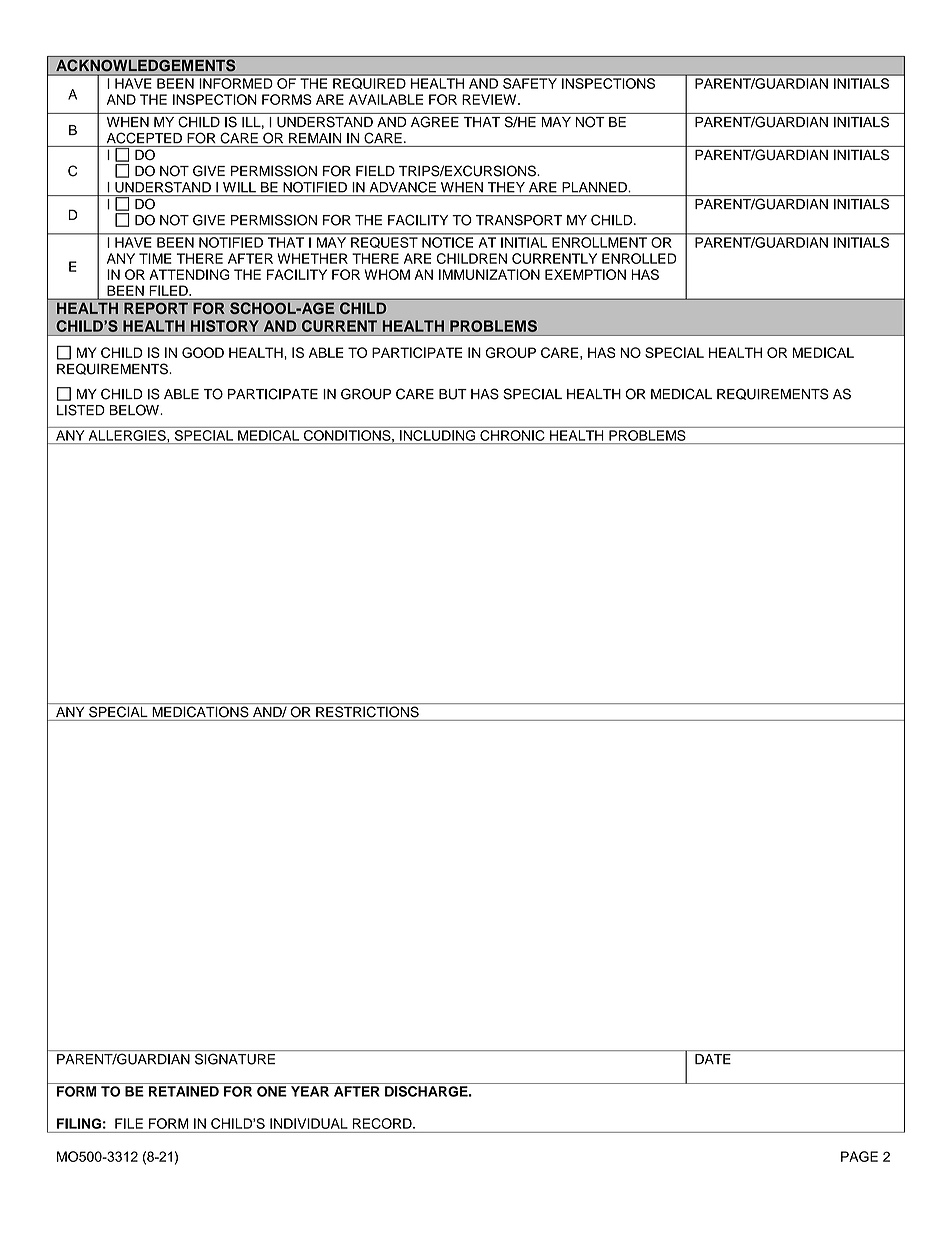 Image resolution: width=952 pixels, height=1233 pixels. What do you see at coordinates (453, 394) in the screenshot?
I see `BUT` at bounding box center [453, 394].
